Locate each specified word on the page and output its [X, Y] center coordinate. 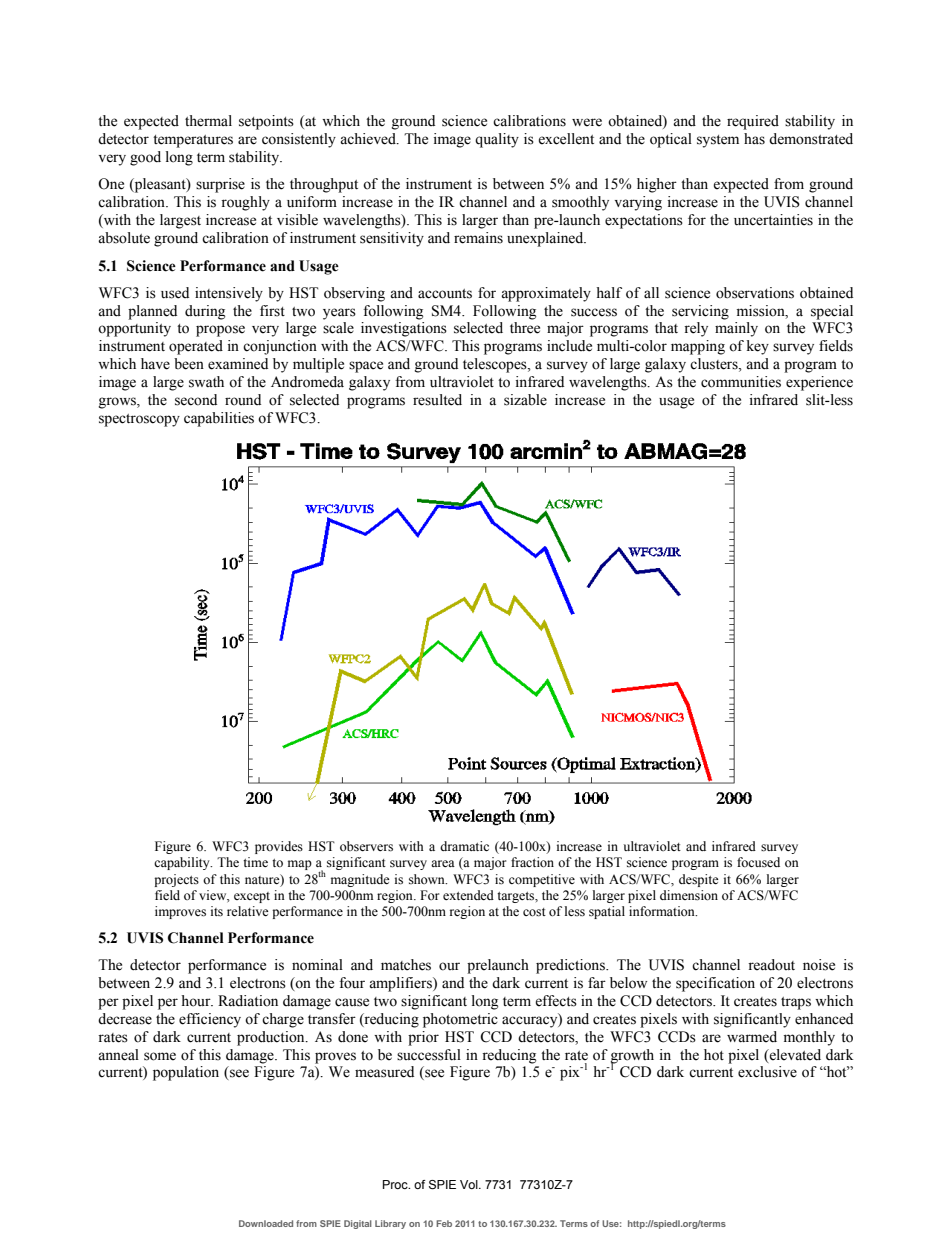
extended [468, 895]
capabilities [219, 419]
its [217, 911]
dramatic [464, 846]
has [754, 139]
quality [497, 140]
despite [699, 880]
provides [279, 847]
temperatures [193, 141]
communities [741, 382]
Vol [470, 1184]
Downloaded [266, 1223]
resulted [437, 400]
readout [771, 965]
